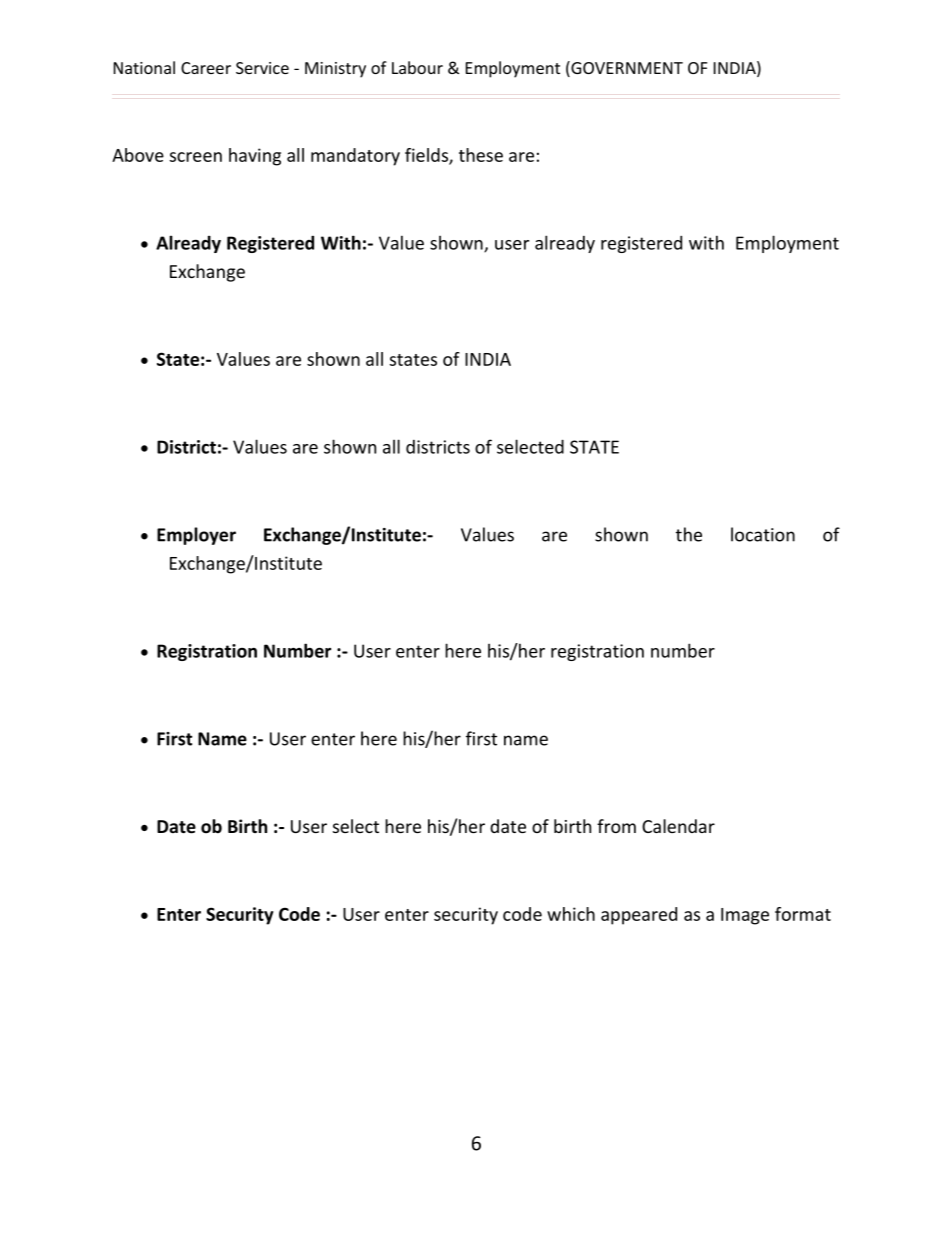  I want to click on appeared, so click(639, 916).
